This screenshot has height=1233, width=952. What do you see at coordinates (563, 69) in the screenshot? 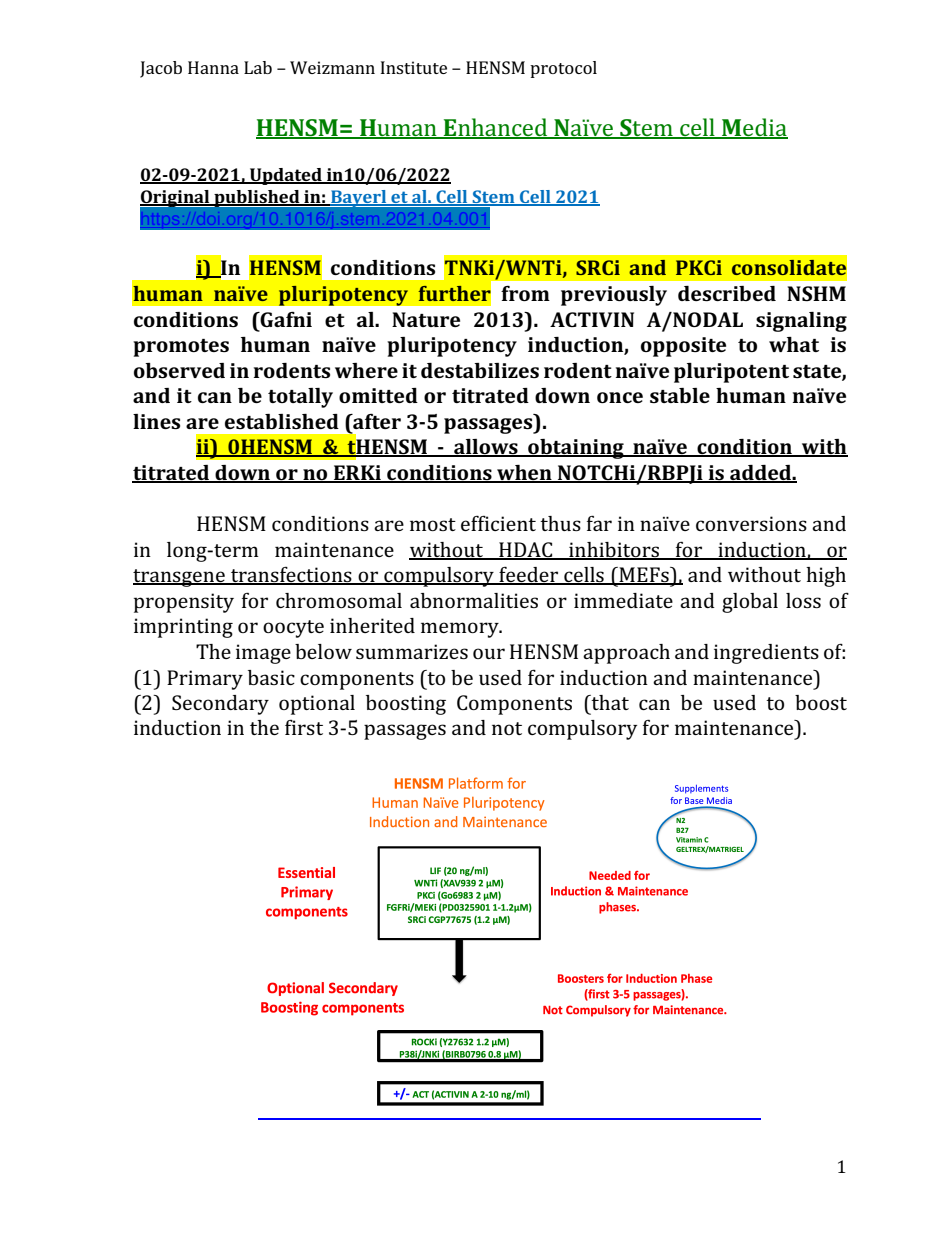
I see `protocol` at bounding box center [563, 69].
